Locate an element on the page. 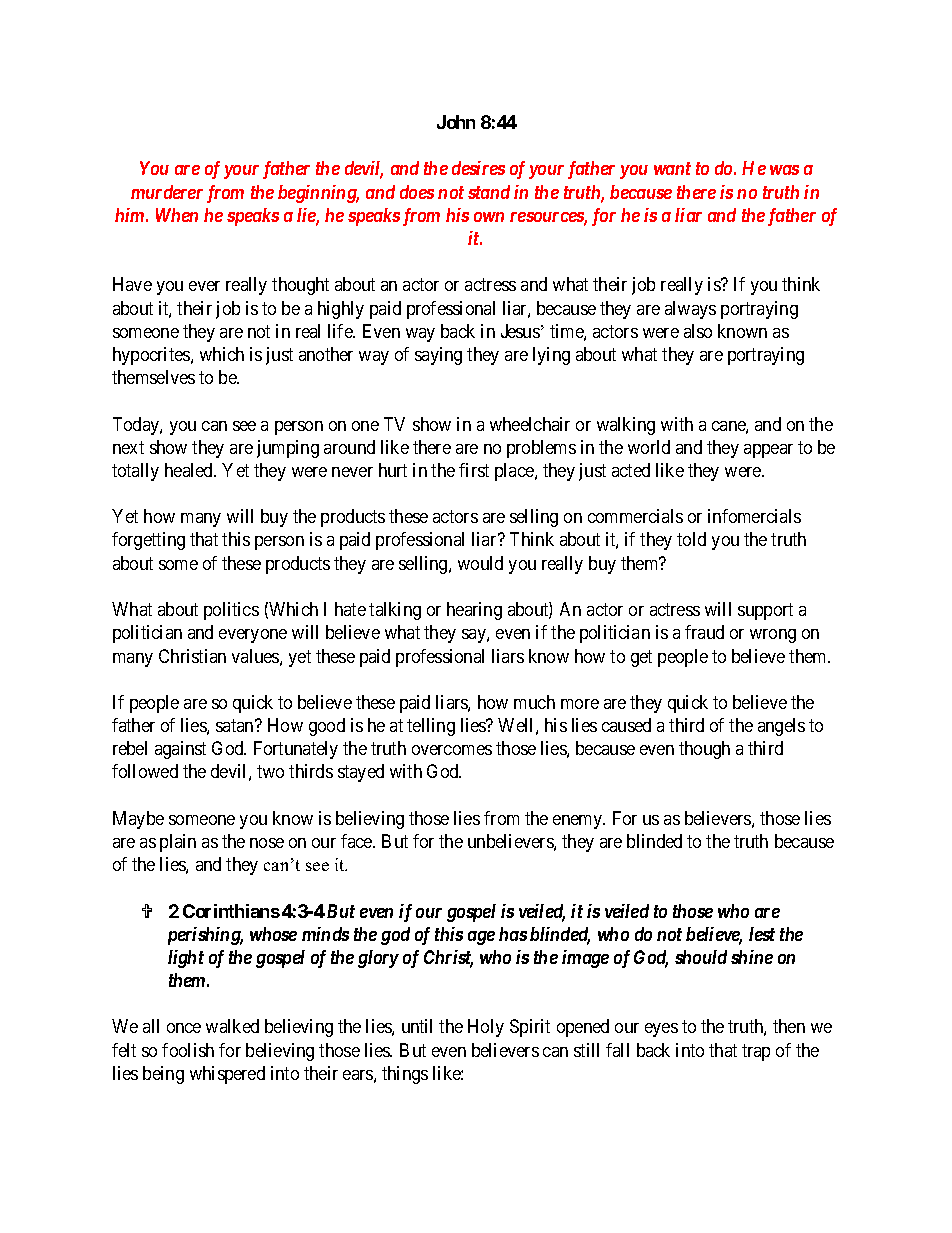 This page has height=1233, width=952. murderer is located at coordinates (167, 192).
